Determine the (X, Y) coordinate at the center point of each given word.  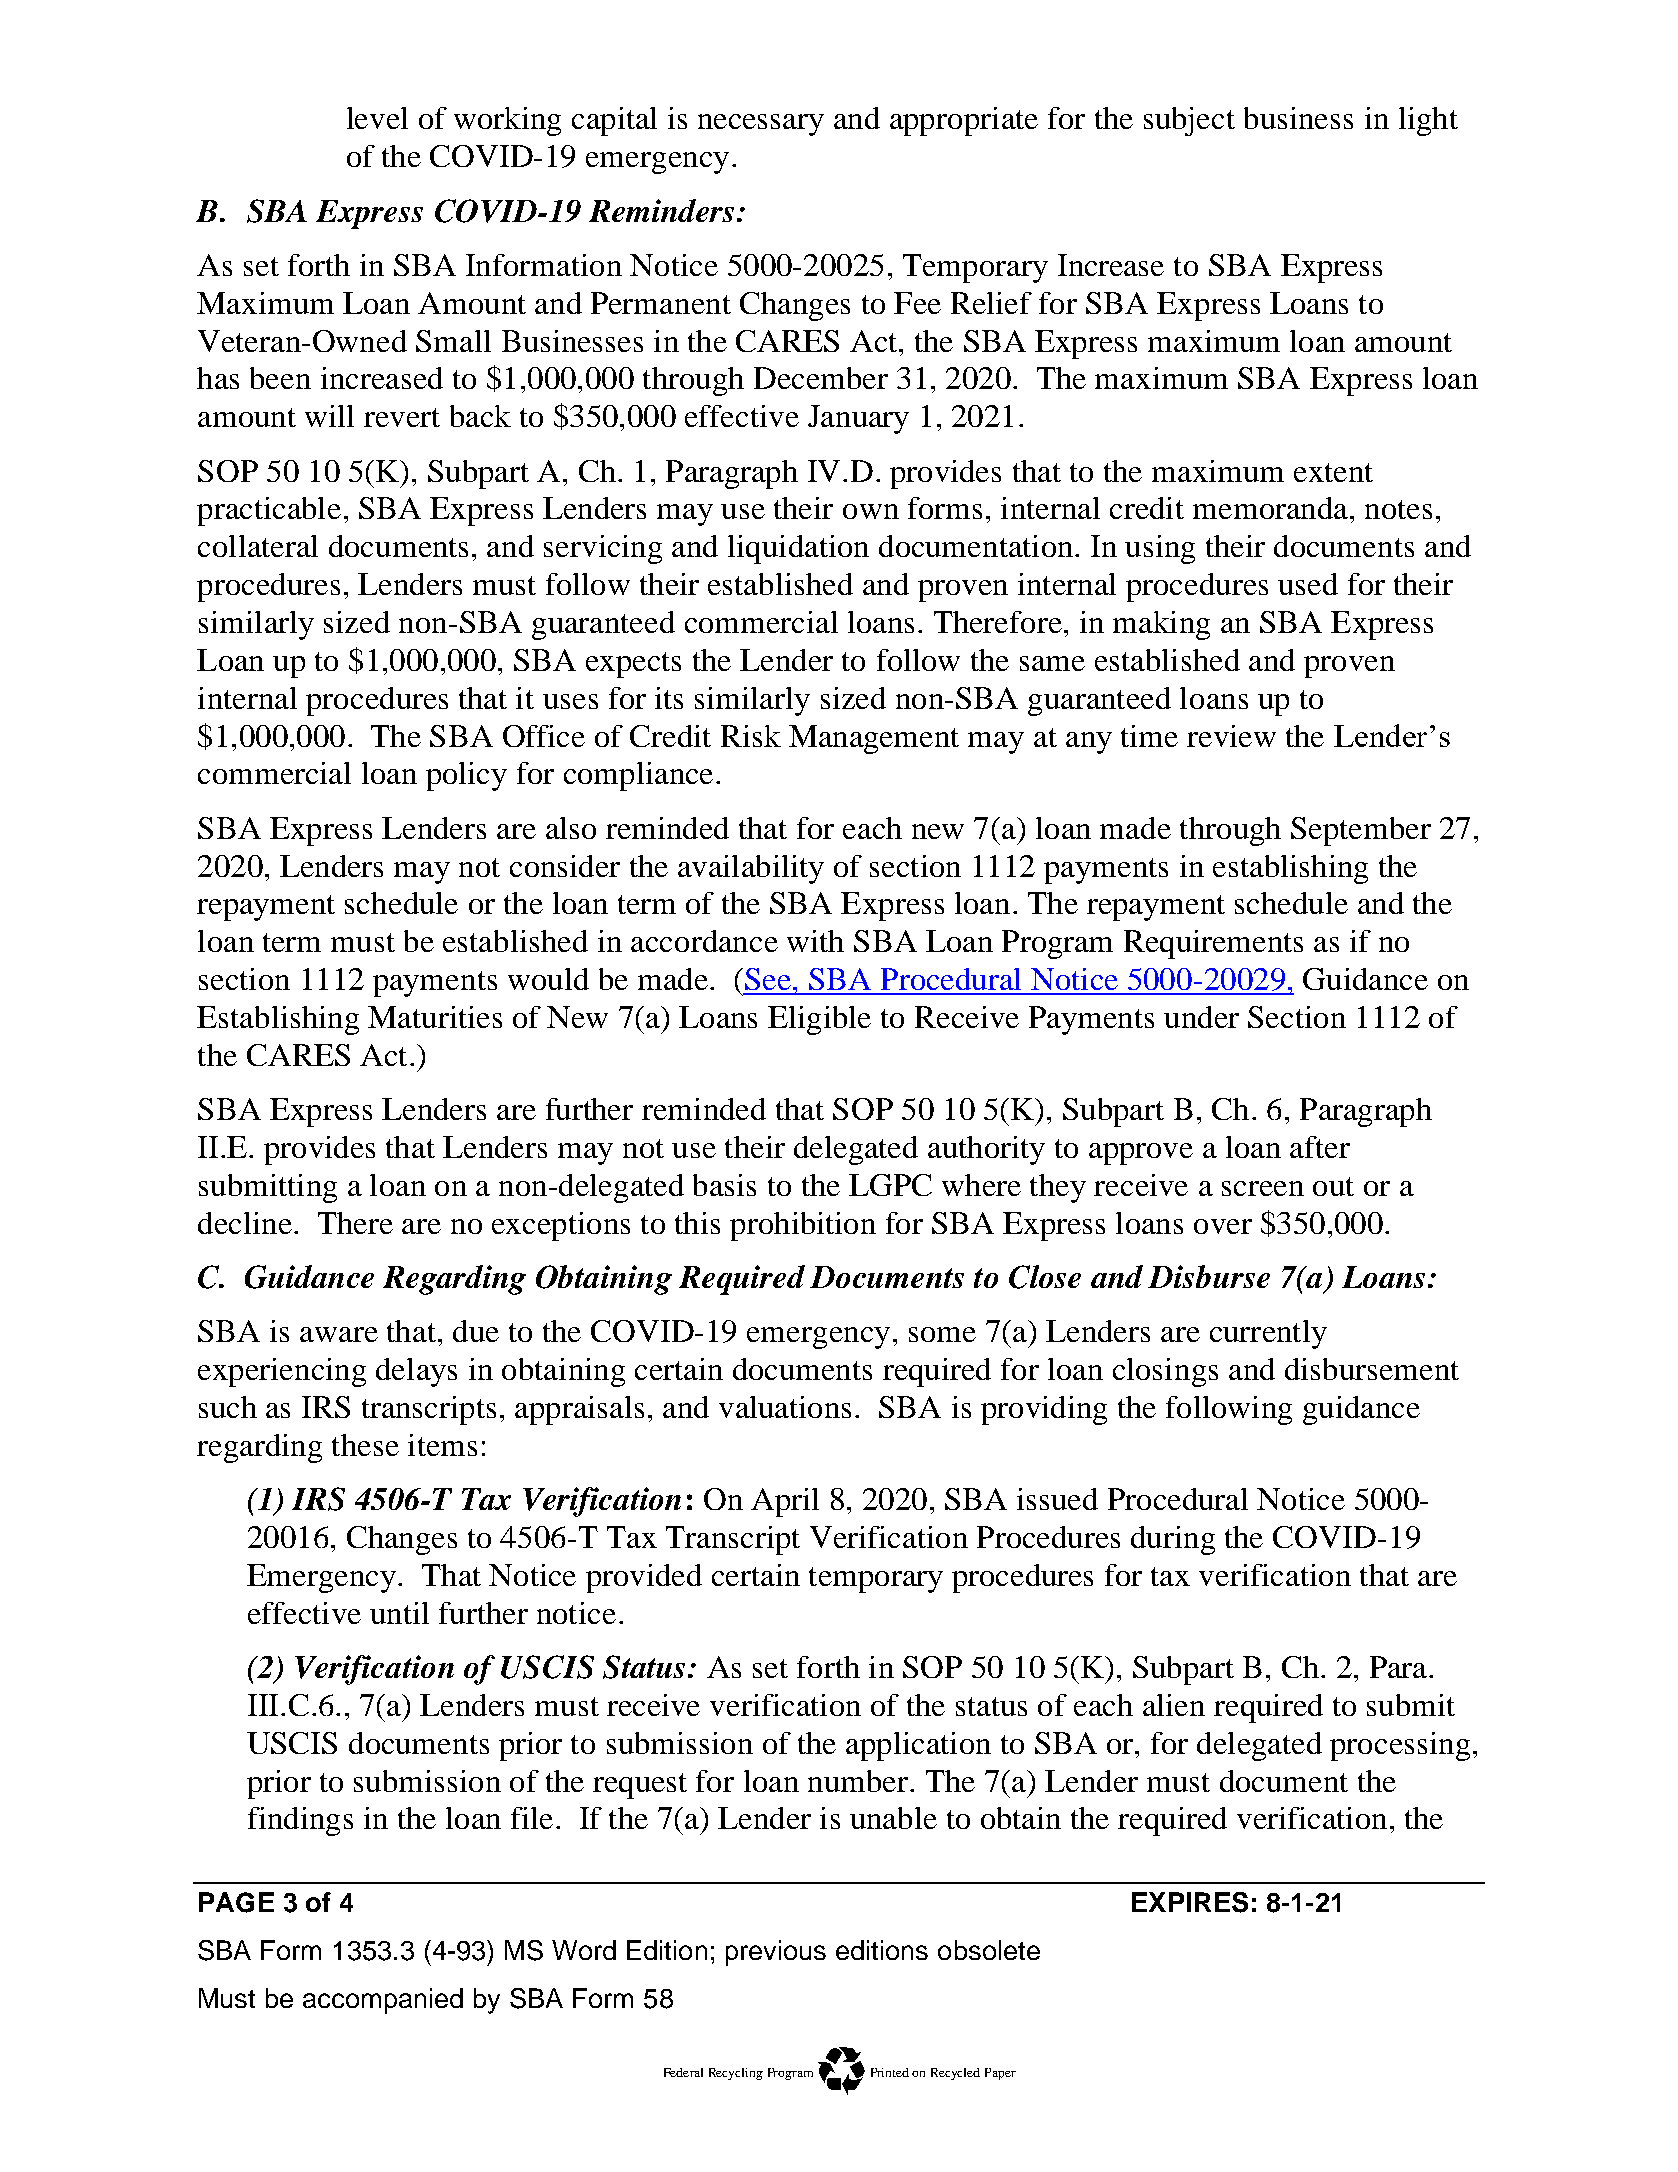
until (399, 1613)
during (1173, 1540)
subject (1189, 121)
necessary (761, 125)
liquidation (798, 549)
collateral (258, 546)
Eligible (819, 1020)
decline (245, 1223)
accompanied (383, 2001)
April (785, 1502)
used (1308, 584)
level (377, 118)
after (1320, 1147)
